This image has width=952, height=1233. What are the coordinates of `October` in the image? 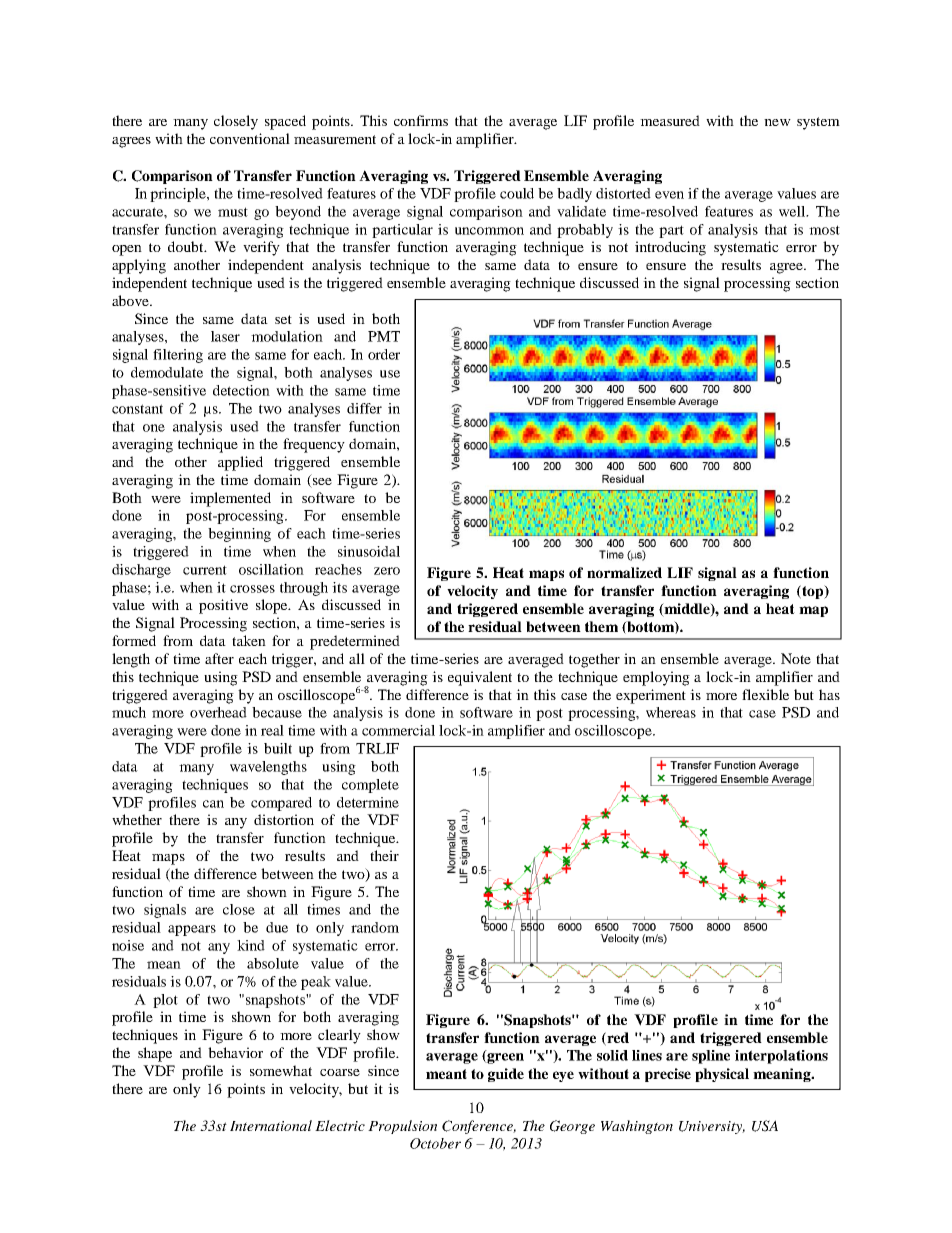 It's located at (435, 1143).
